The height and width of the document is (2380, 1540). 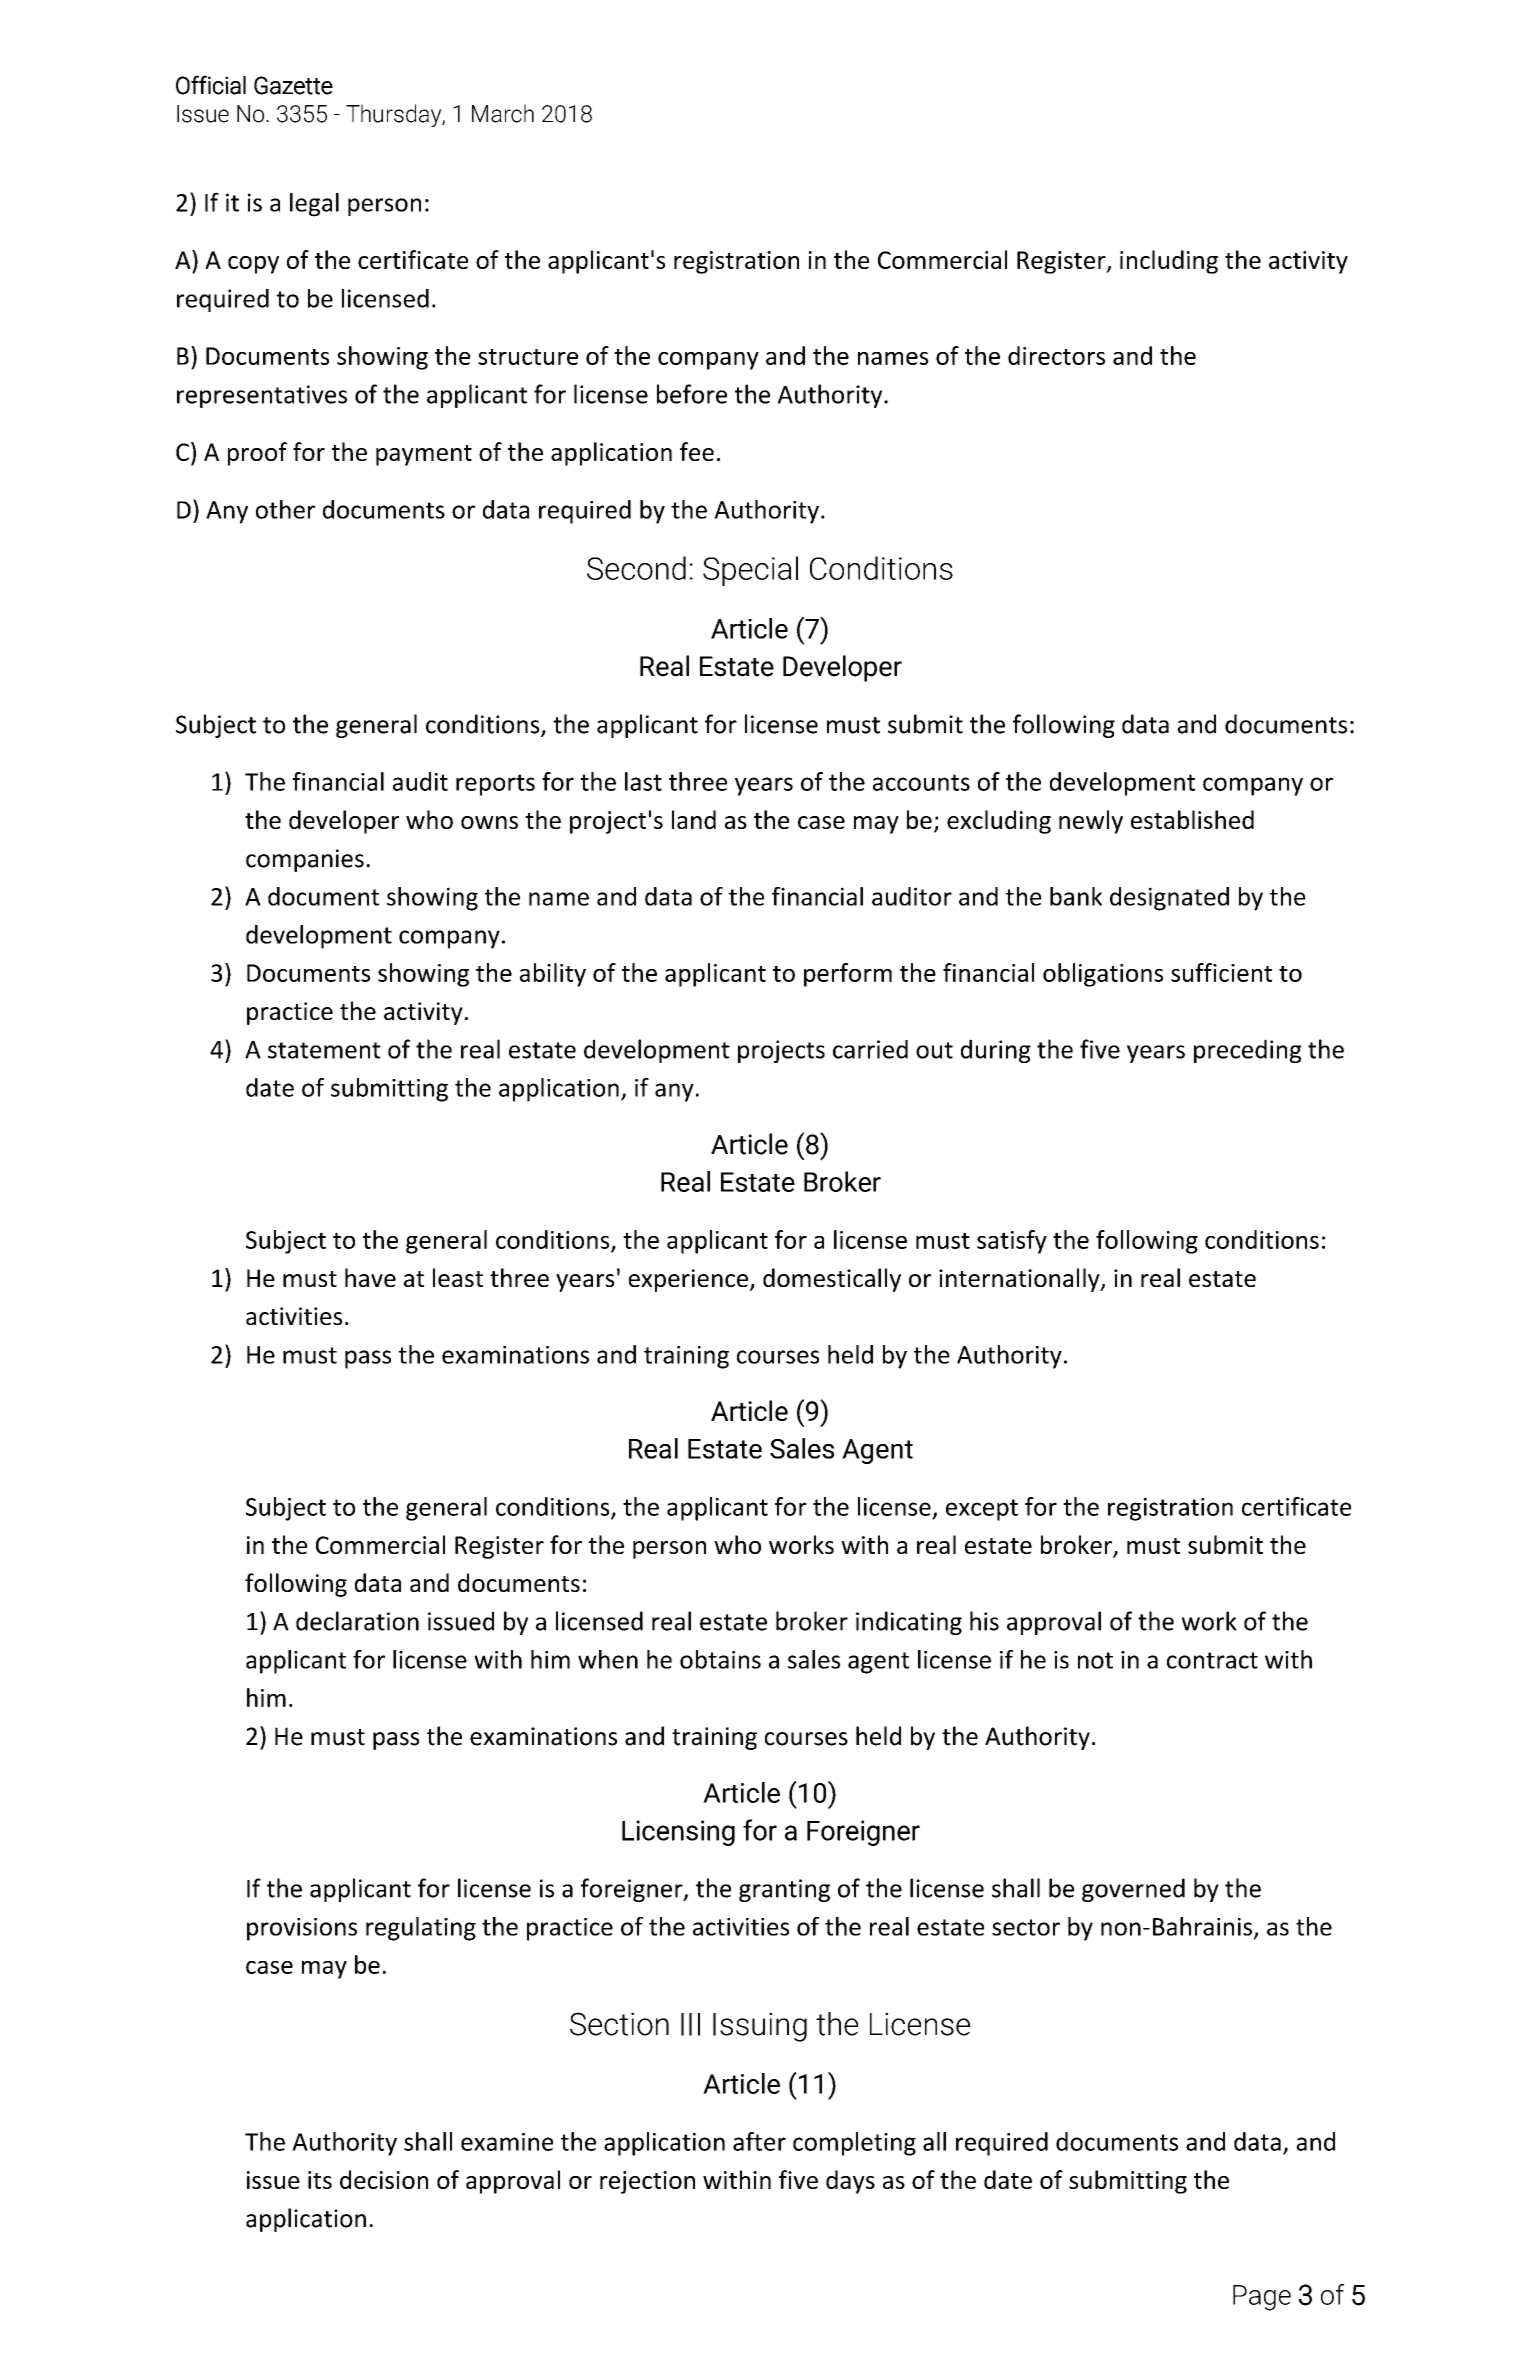 I want to click on experience, so click(x=688, y=1280).
